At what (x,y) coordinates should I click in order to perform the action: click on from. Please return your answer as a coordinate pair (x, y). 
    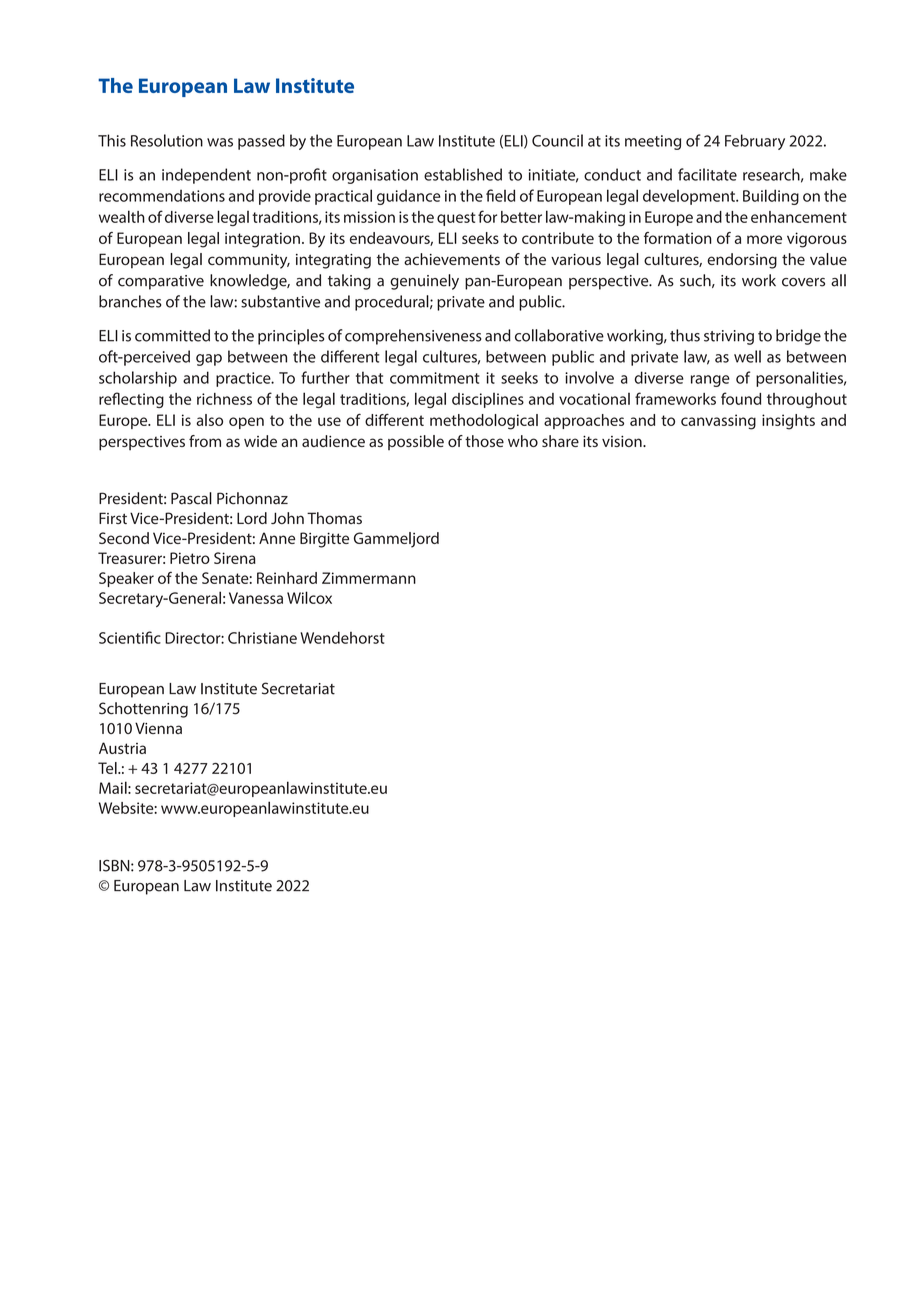
    Looking at the image, I should click on (205, 441).
